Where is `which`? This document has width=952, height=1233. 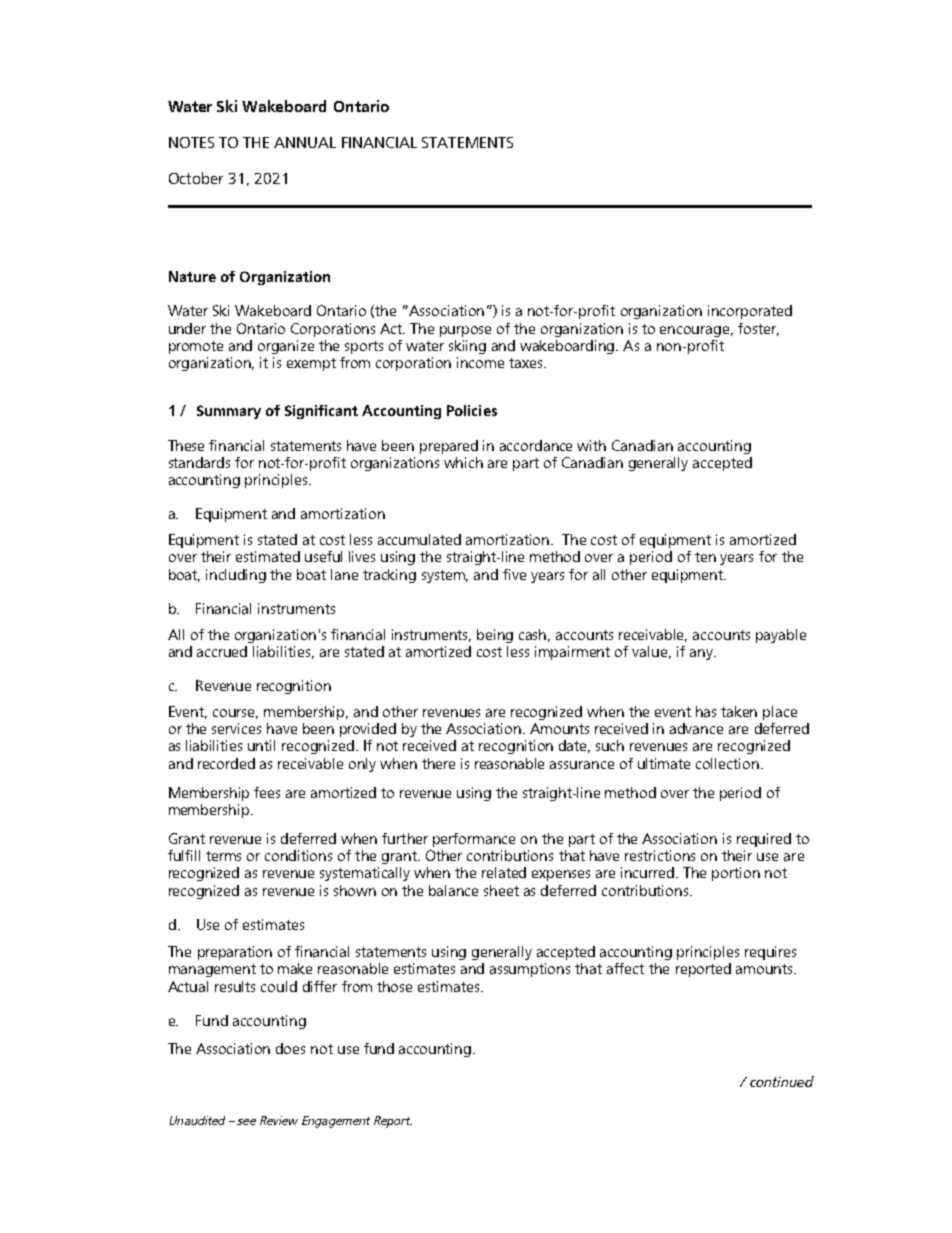 which is located at coordinates (463, 462).
